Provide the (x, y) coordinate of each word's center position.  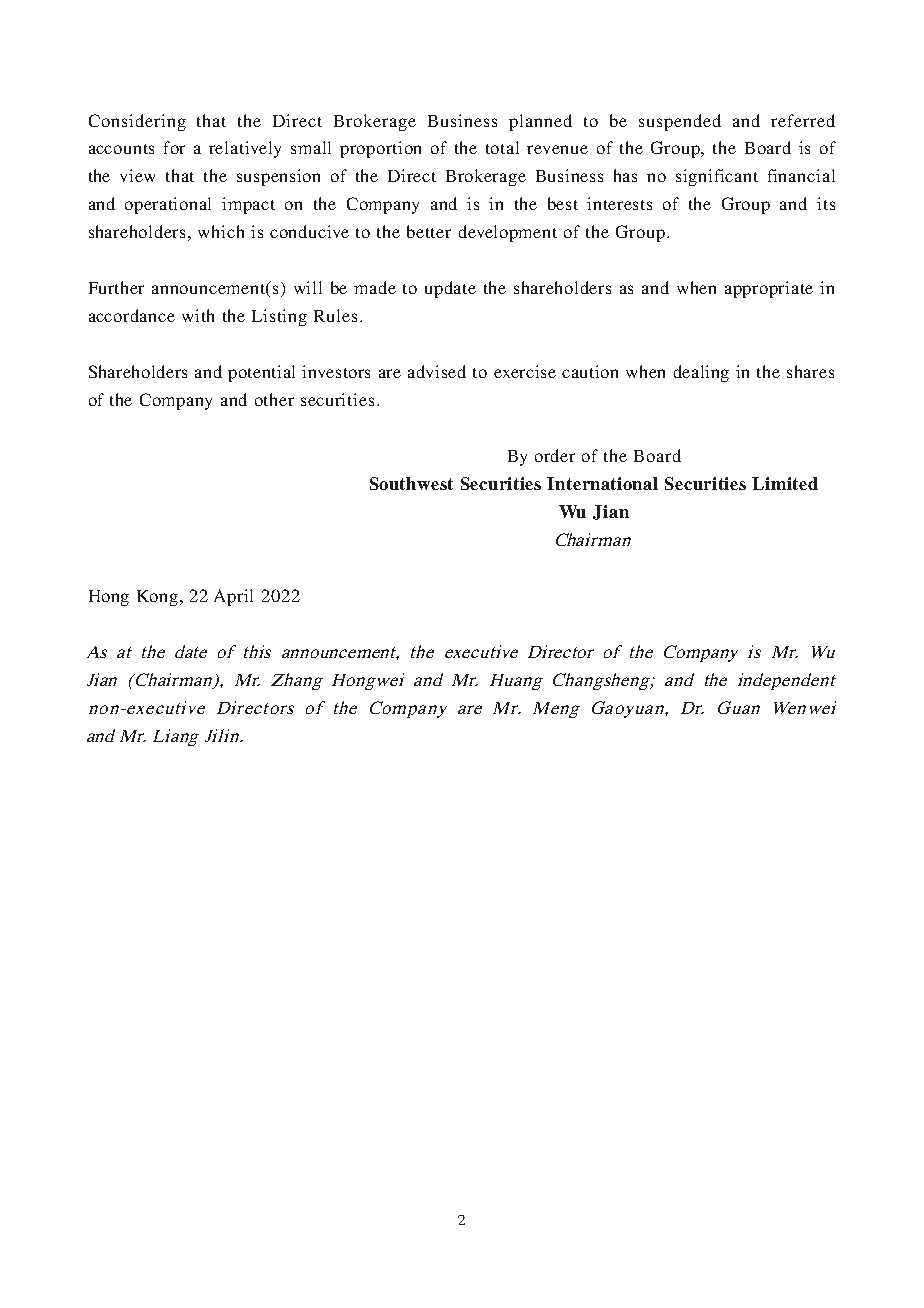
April (233, 597)
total (502, 147)
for (174, 147)
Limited (785, 483)
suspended (680, 122)
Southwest (411, 483)
